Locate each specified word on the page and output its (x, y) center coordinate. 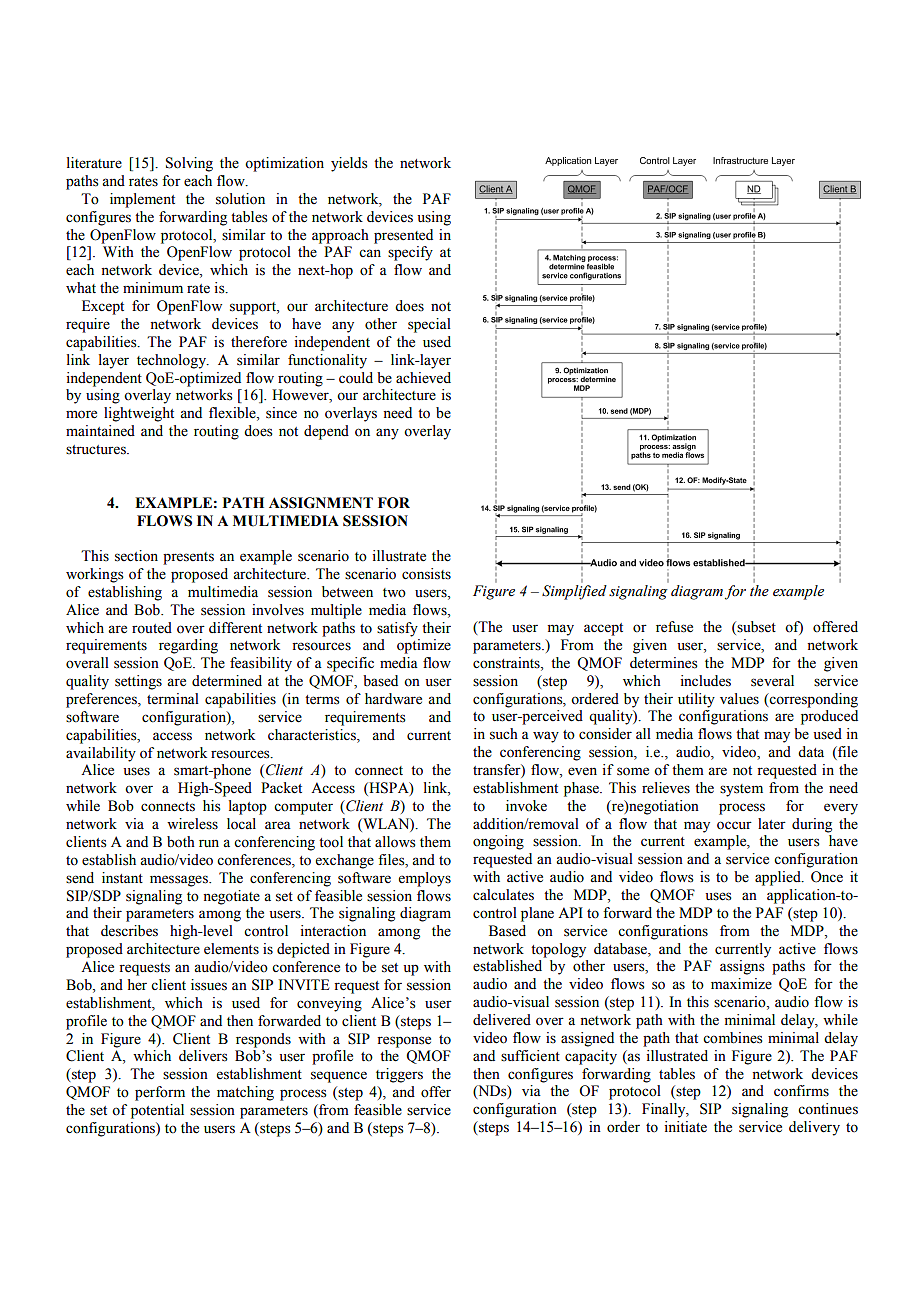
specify (410, 253)
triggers (399, 1075)
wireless (192, 824)
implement (142, 200)
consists (426, 574)
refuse (674, 627)
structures (97, 450)
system (741, 790)
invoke (526, 806)
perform (160, 1093)
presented (403, 236)
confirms (801, 1091)
